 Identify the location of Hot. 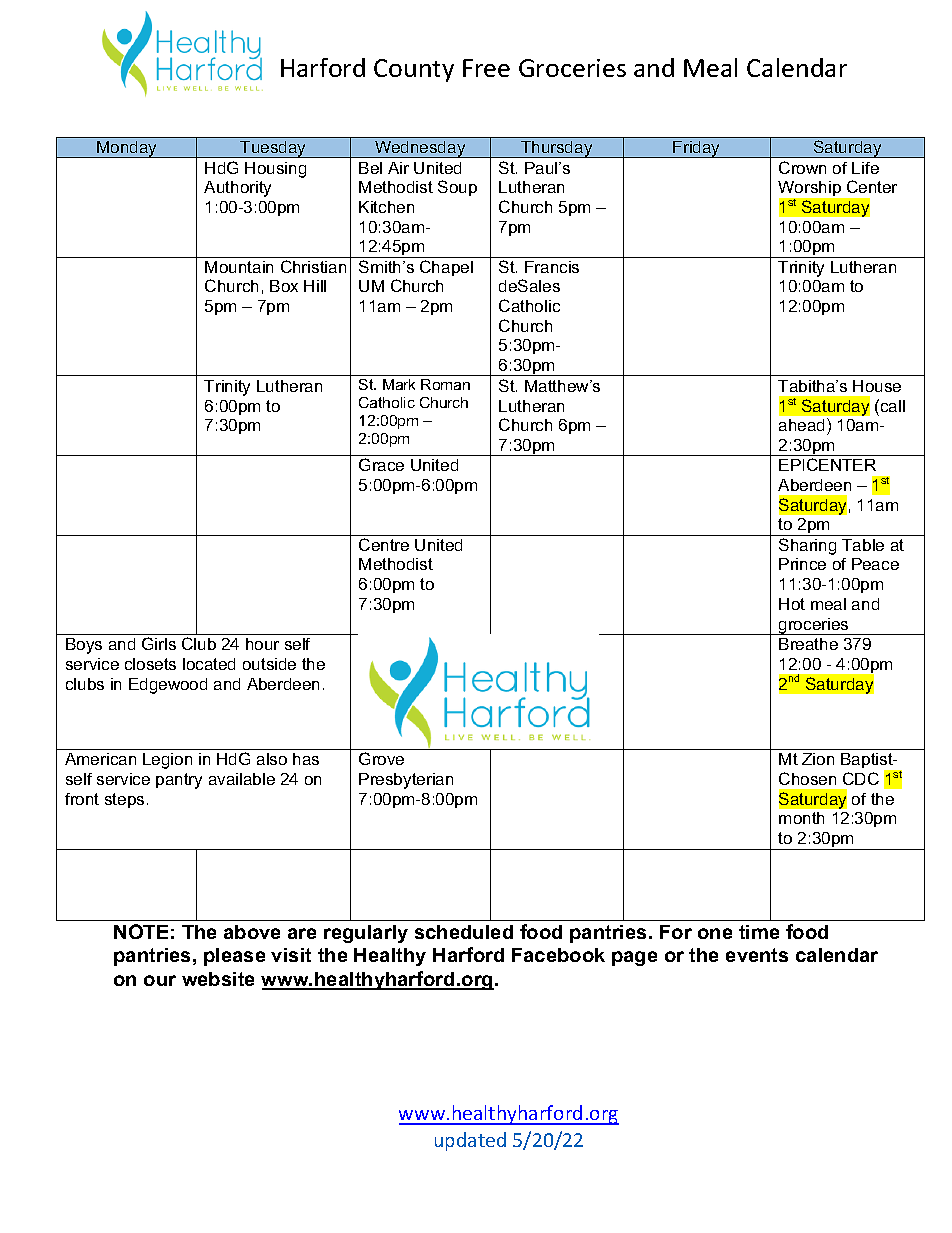
(792, 604).
